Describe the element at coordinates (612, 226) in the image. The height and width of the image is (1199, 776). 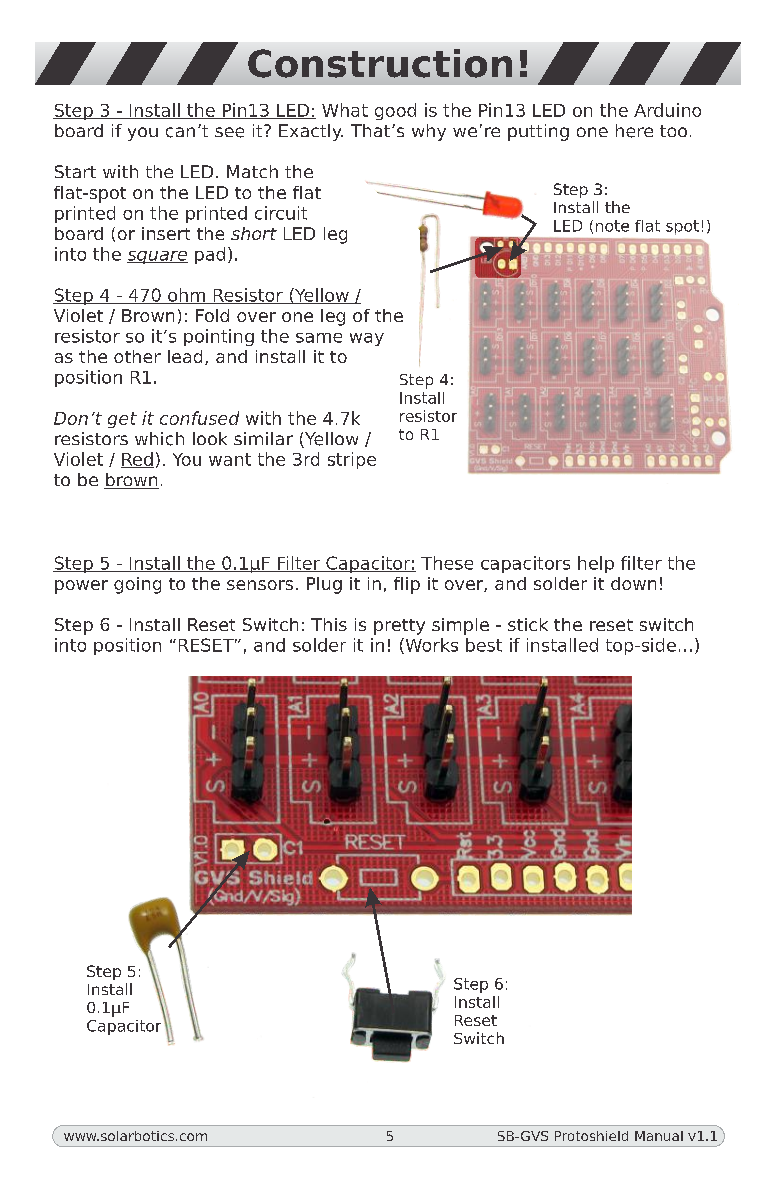
I see `note` at that location.
